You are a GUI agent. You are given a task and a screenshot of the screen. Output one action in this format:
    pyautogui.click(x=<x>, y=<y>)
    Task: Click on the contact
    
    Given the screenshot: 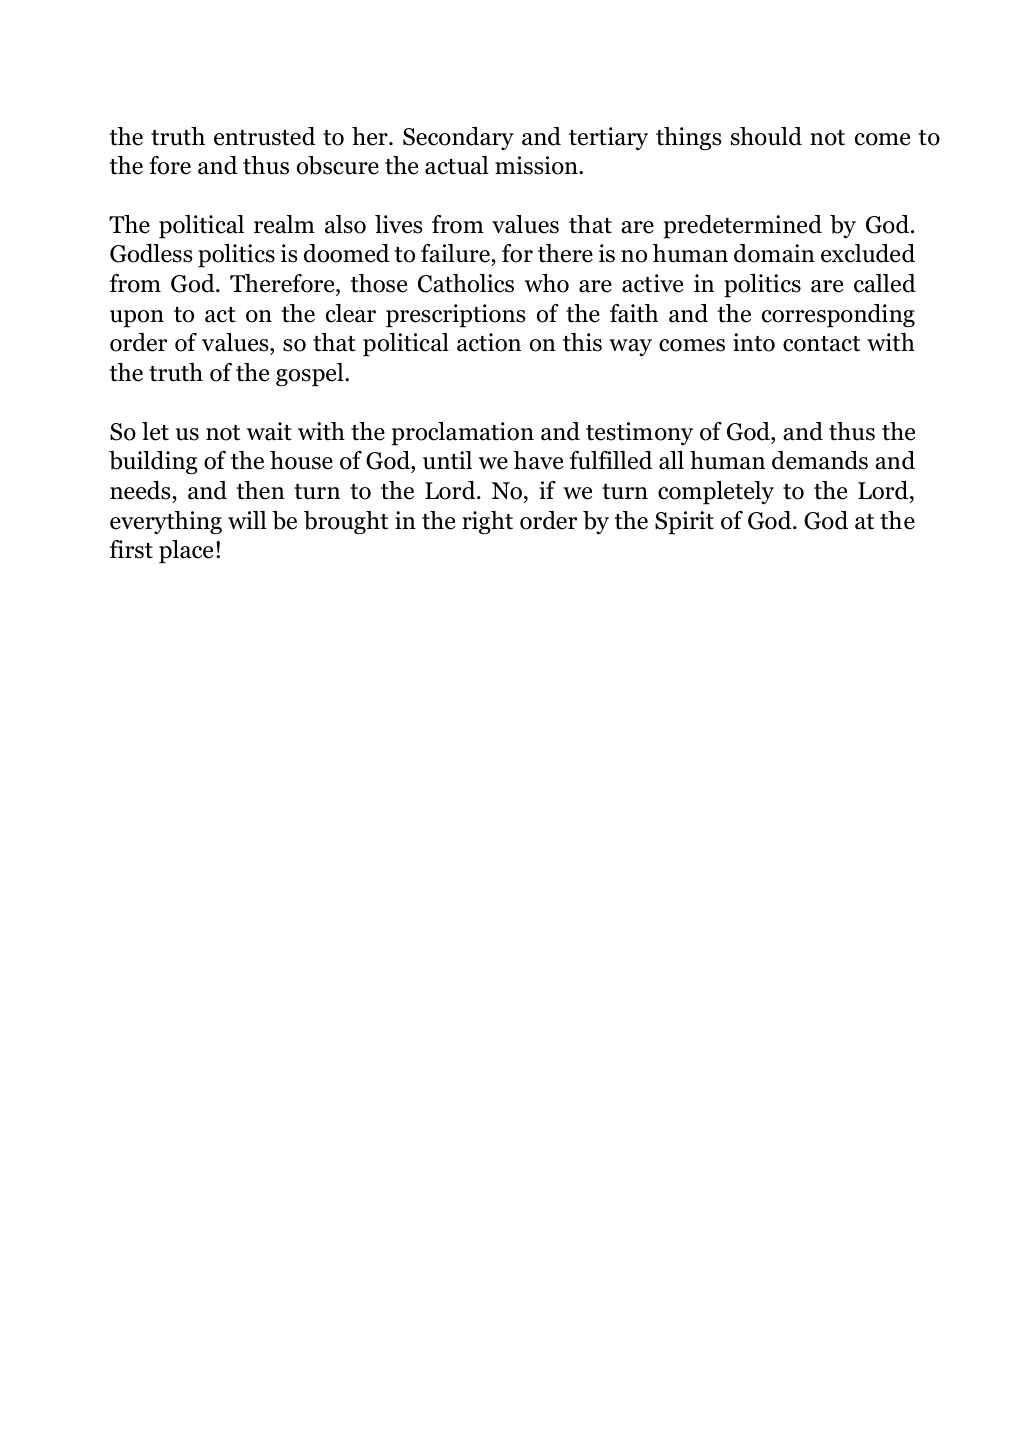 What is the action you would take?
    pyautogui.click(x=821, y=344)
